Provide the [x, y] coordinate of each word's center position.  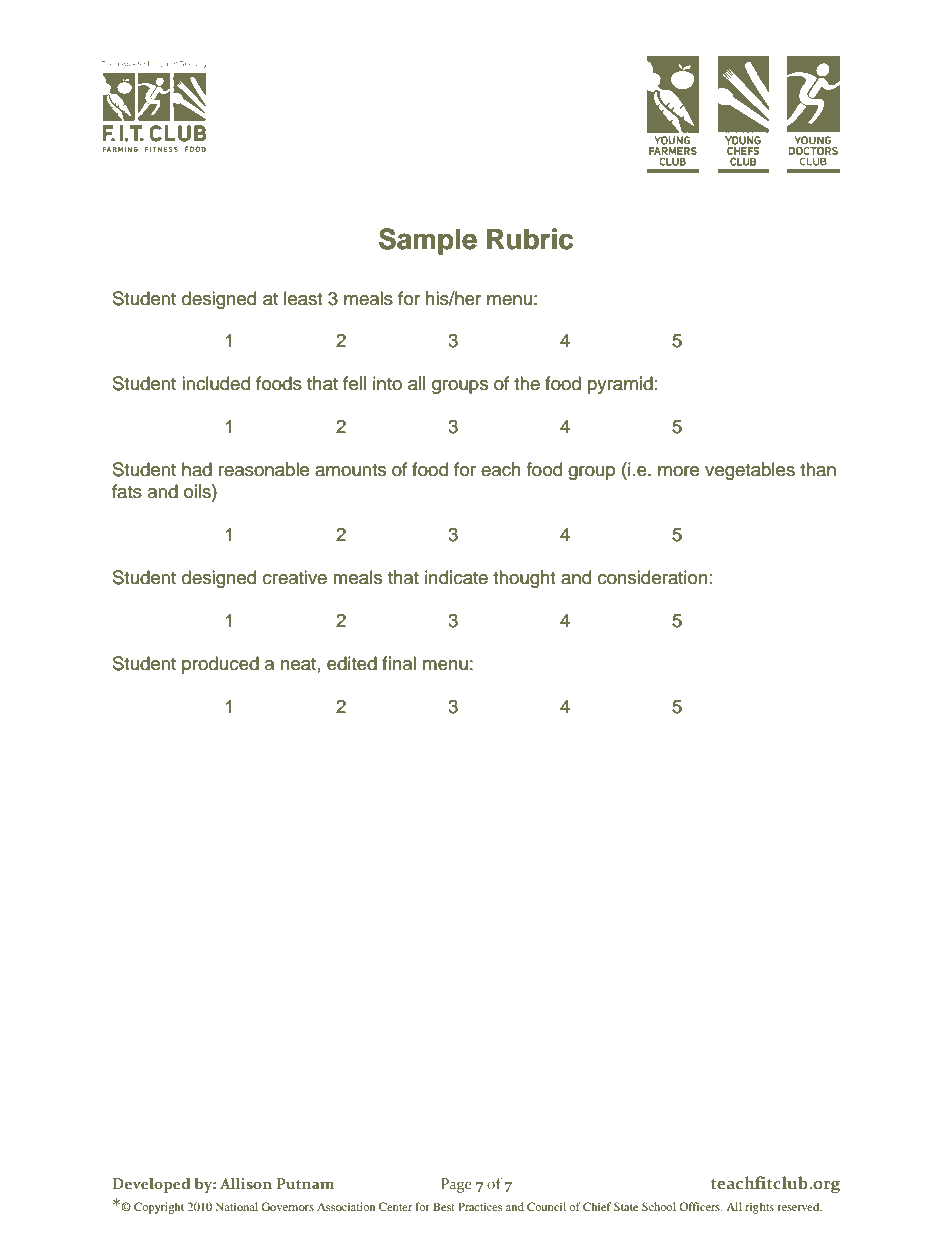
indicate [456, 577]
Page [456, 1185]
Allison [246, 1183]
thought [524, 579]
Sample [428, 241]
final [399, 663]
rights [759, 1208]
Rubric [530, 239]
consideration [653, 577]
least [303, 298]
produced [220, 665]
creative [295, 577]
